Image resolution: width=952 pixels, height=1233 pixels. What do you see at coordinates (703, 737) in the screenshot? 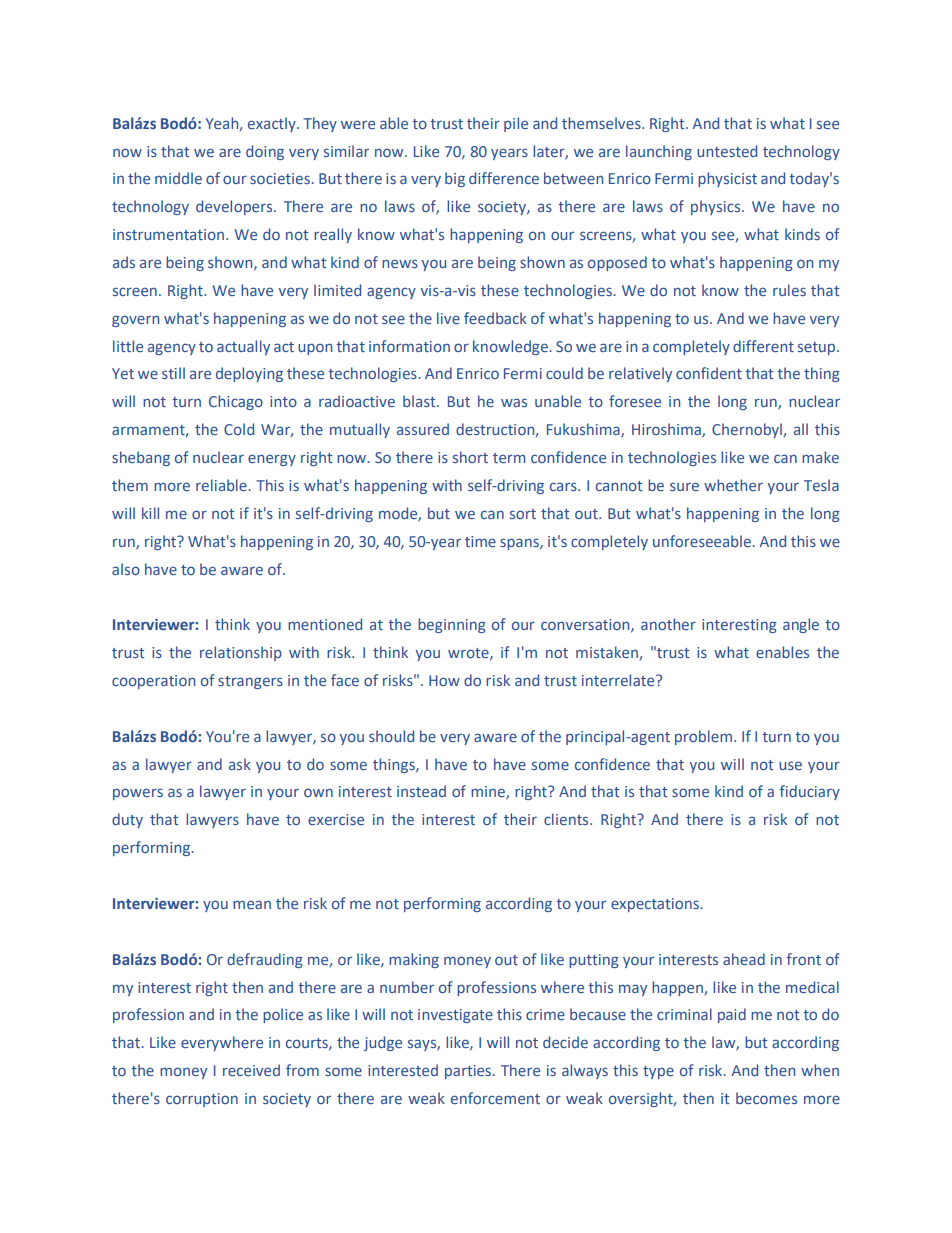
I see `problem` at bounding box center [703, 737].
